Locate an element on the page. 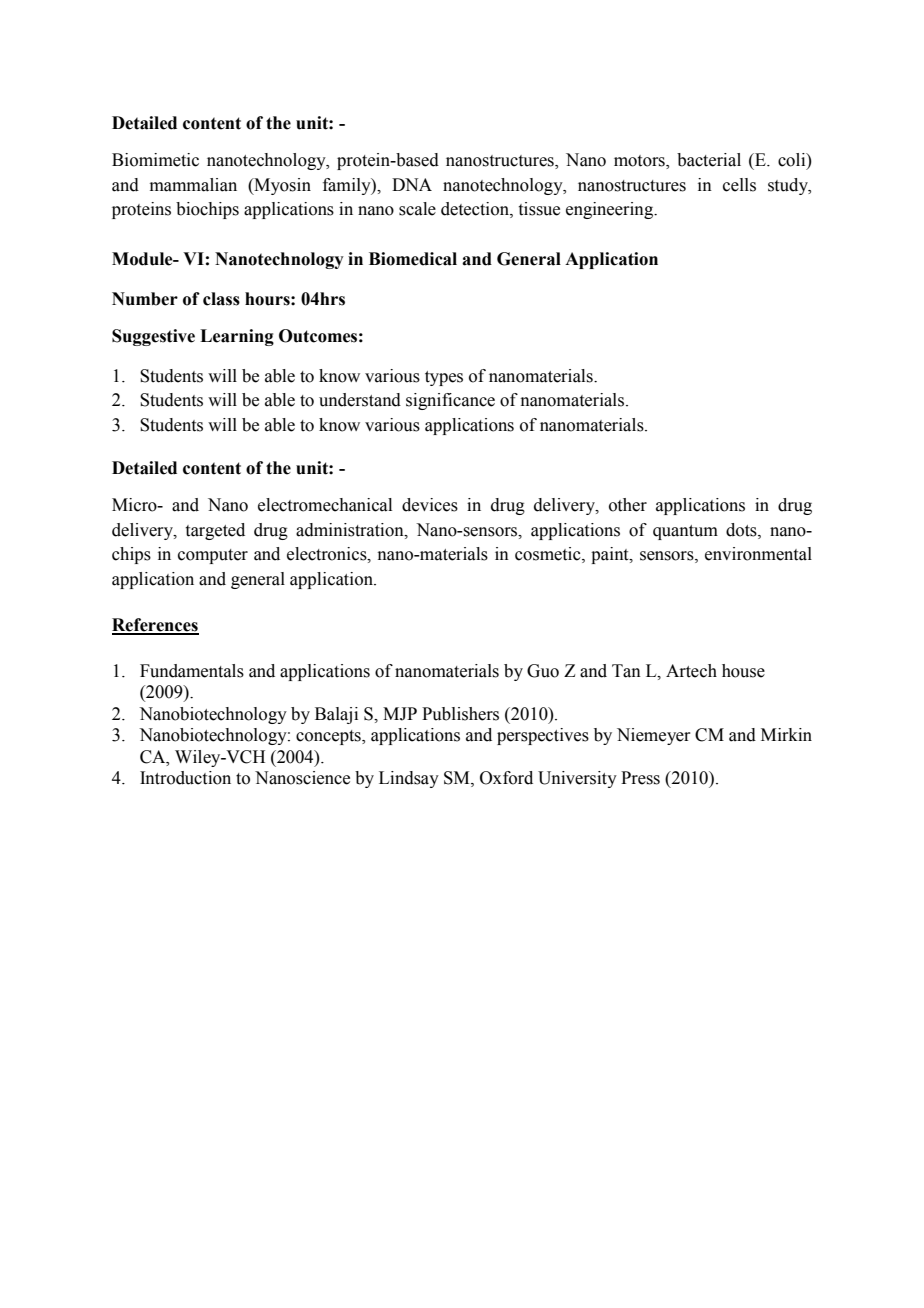 The height and width of the page is (1308, 924). DNA is located at coordinates (412, 184).
